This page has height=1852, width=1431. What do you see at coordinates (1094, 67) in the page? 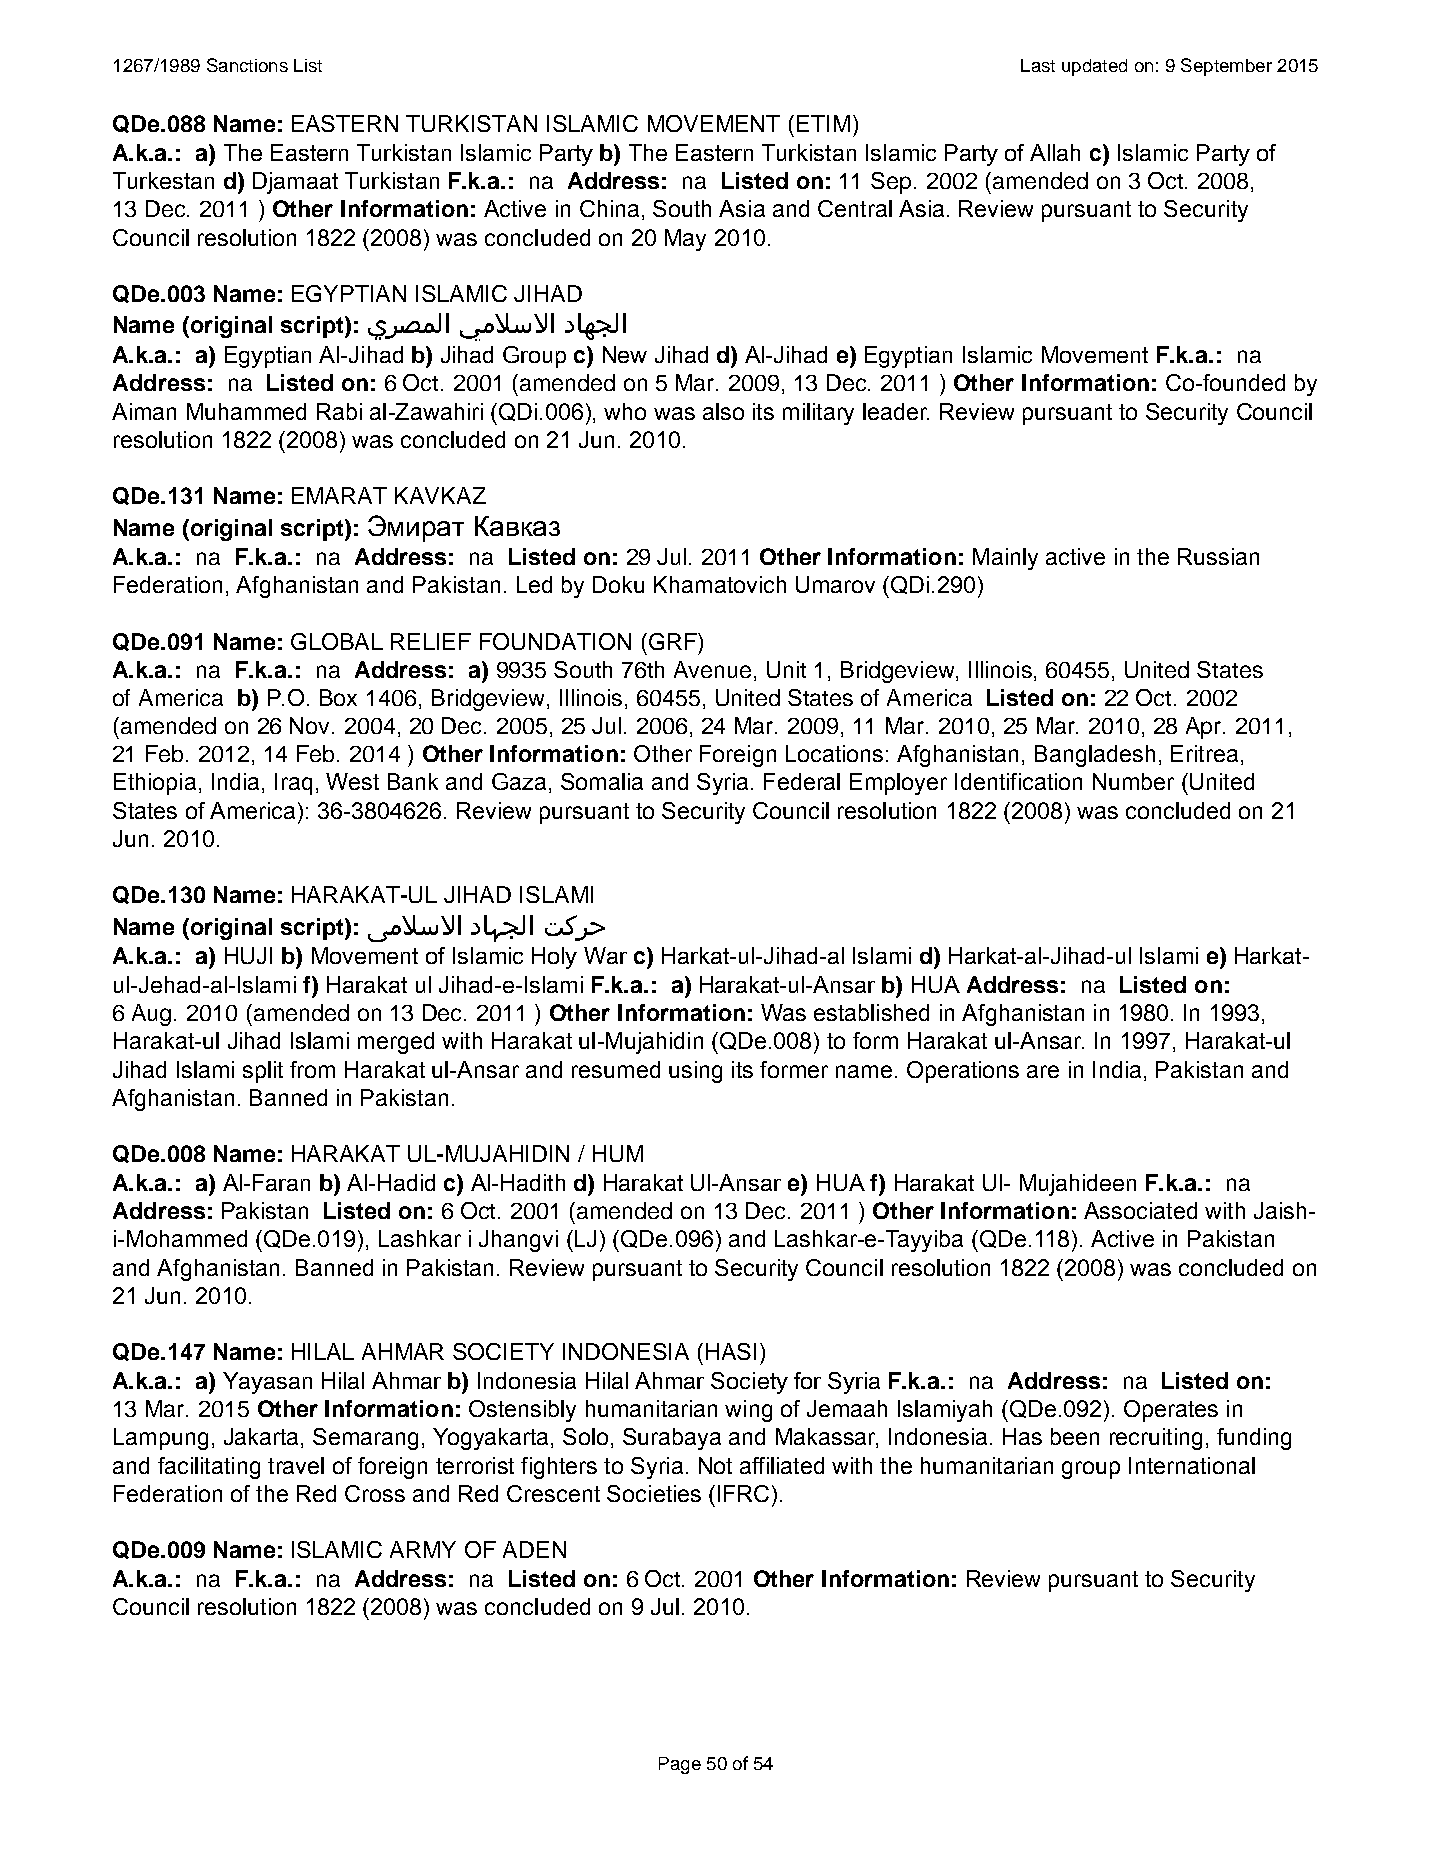
I see `updated` at bounding box center [1094, 67].
